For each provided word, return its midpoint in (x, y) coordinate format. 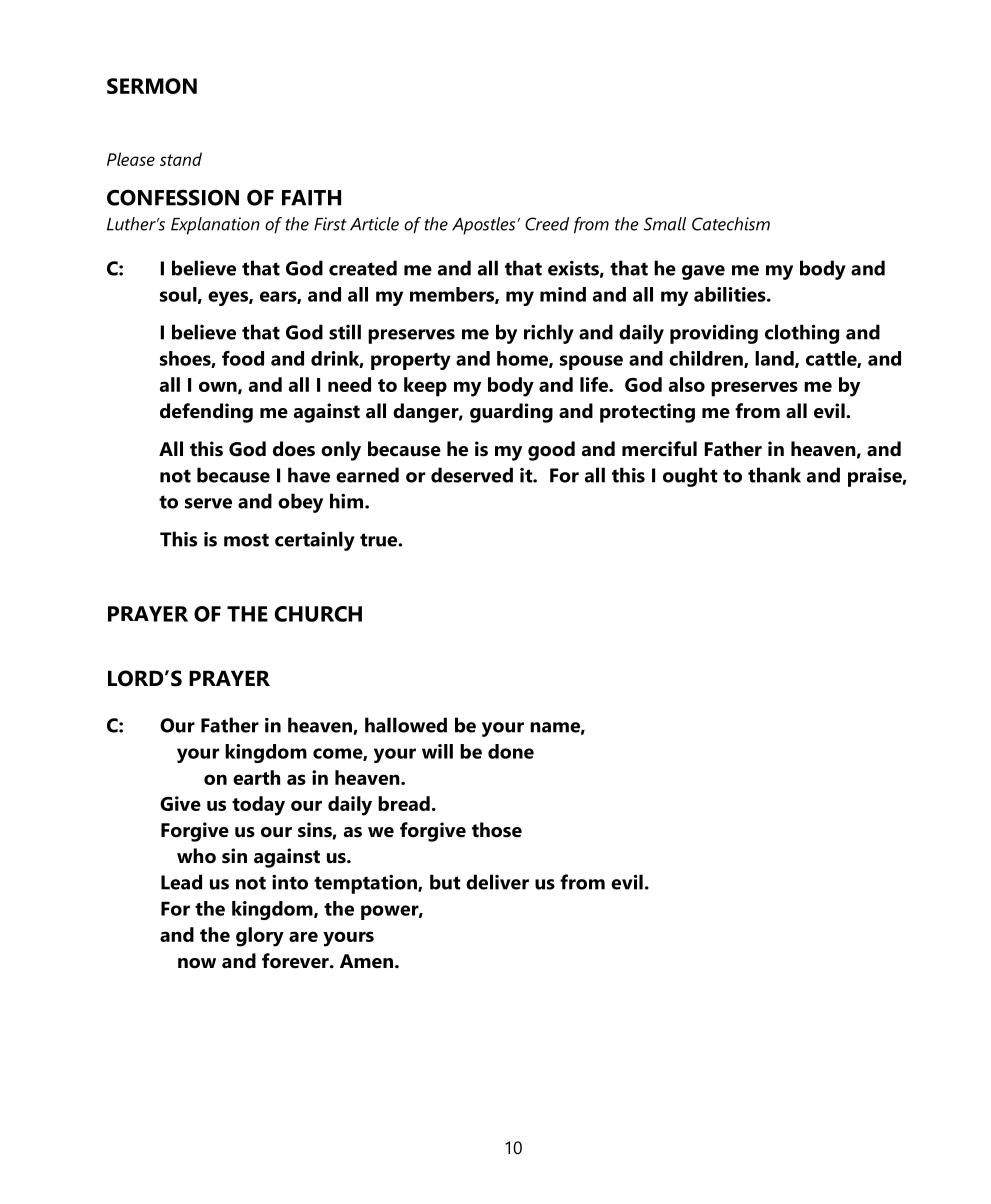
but (445, 882)
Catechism (731, 224)
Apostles (485, 226)
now (197, 963)
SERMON (152, 86)
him (348, 501)
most (246, 540)
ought (690, 477)
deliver (497, 882)
